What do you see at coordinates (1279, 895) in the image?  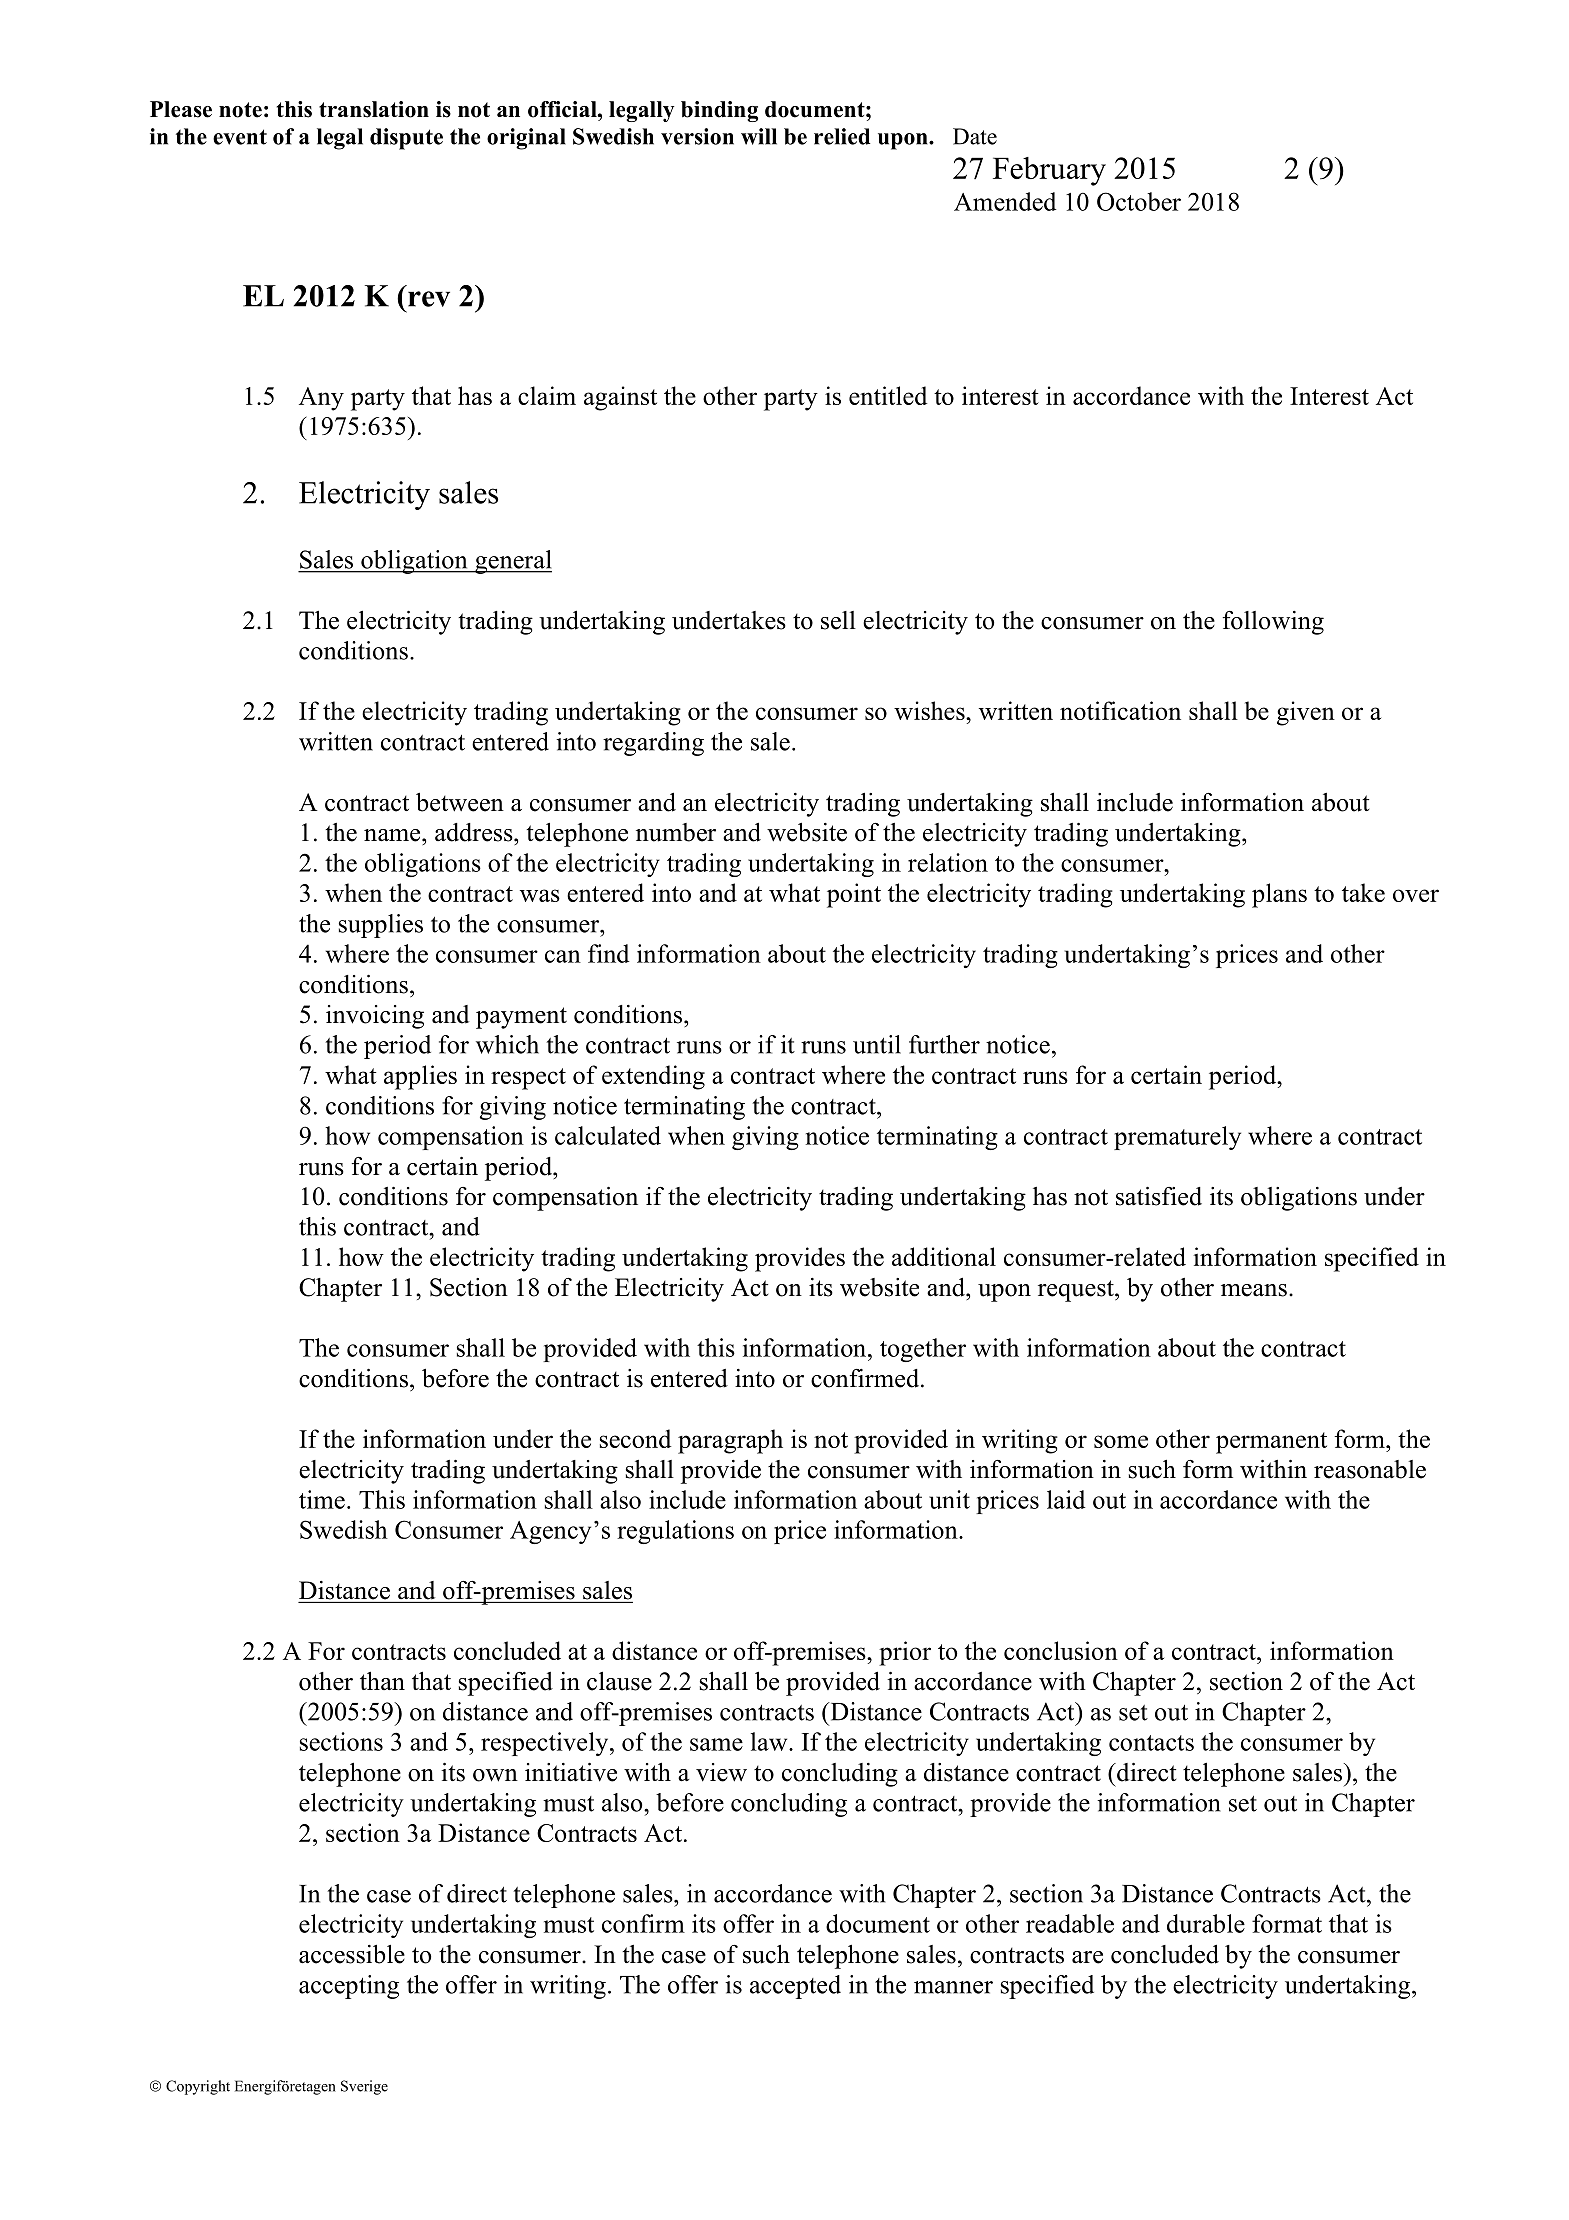 I see `plans` at bounding box center [1279, 895].
